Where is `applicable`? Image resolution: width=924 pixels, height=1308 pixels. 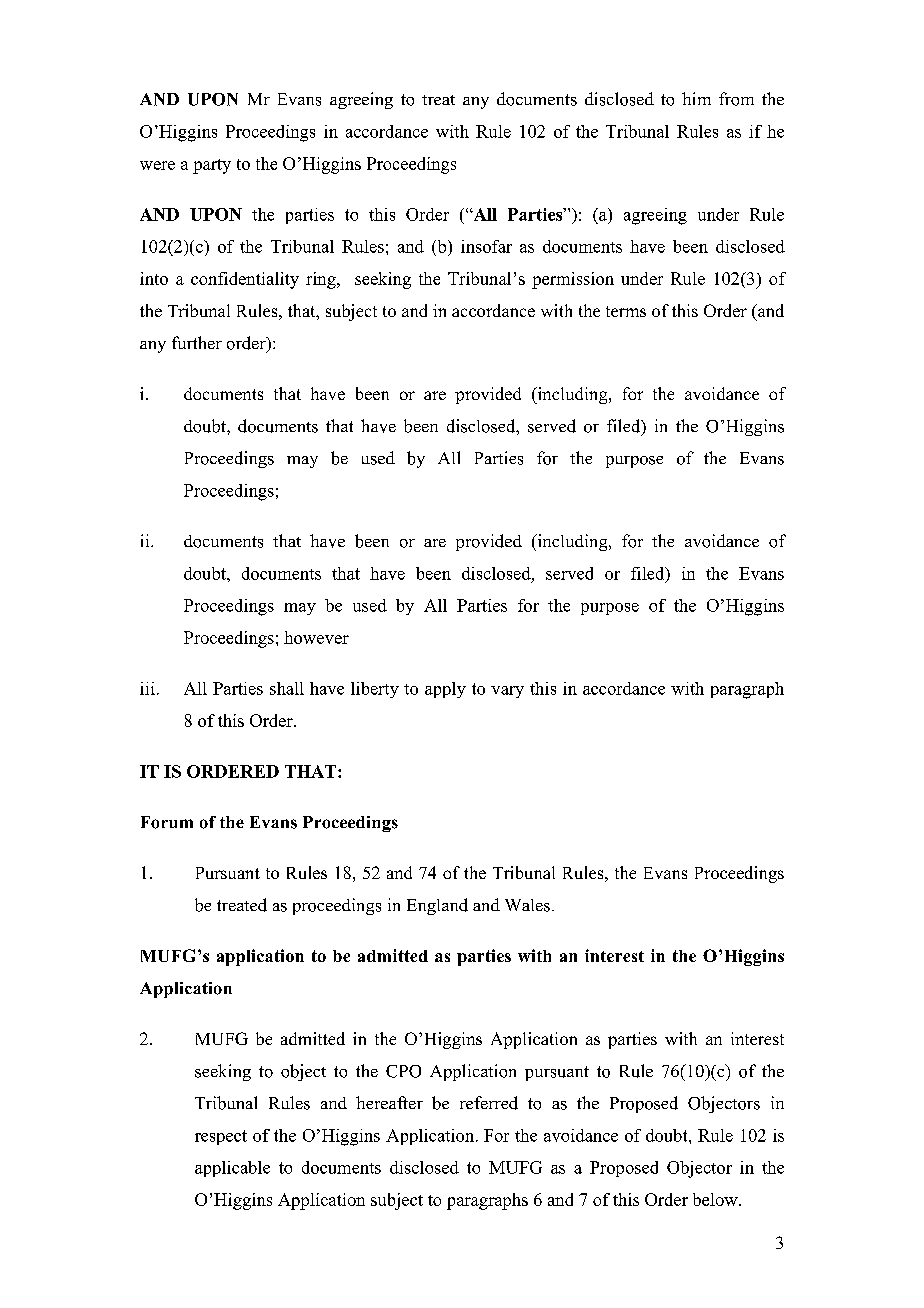 applicable is located at coordinates (232, 1169).
